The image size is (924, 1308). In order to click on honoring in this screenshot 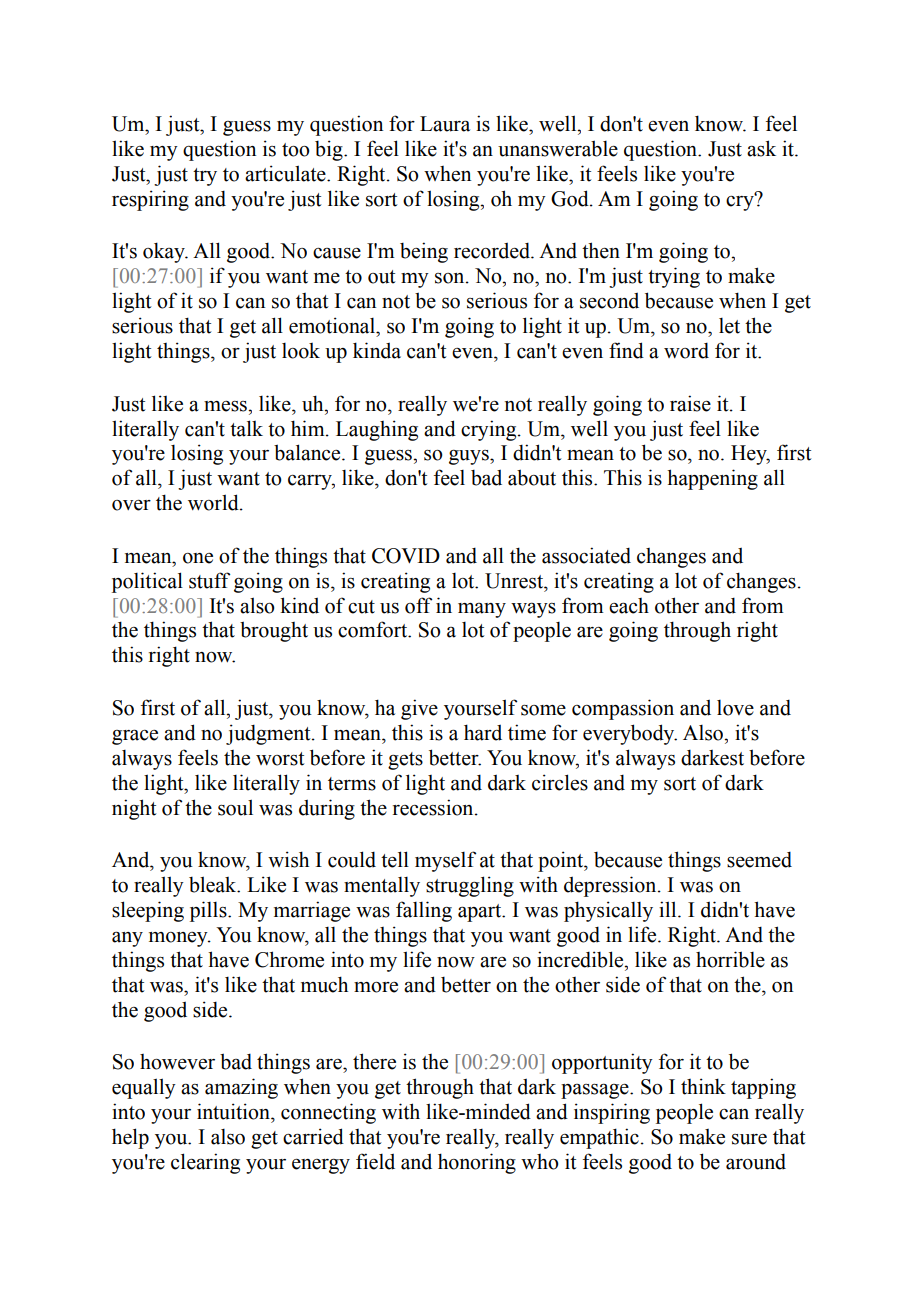, I will do `click(477, 1163)`.
